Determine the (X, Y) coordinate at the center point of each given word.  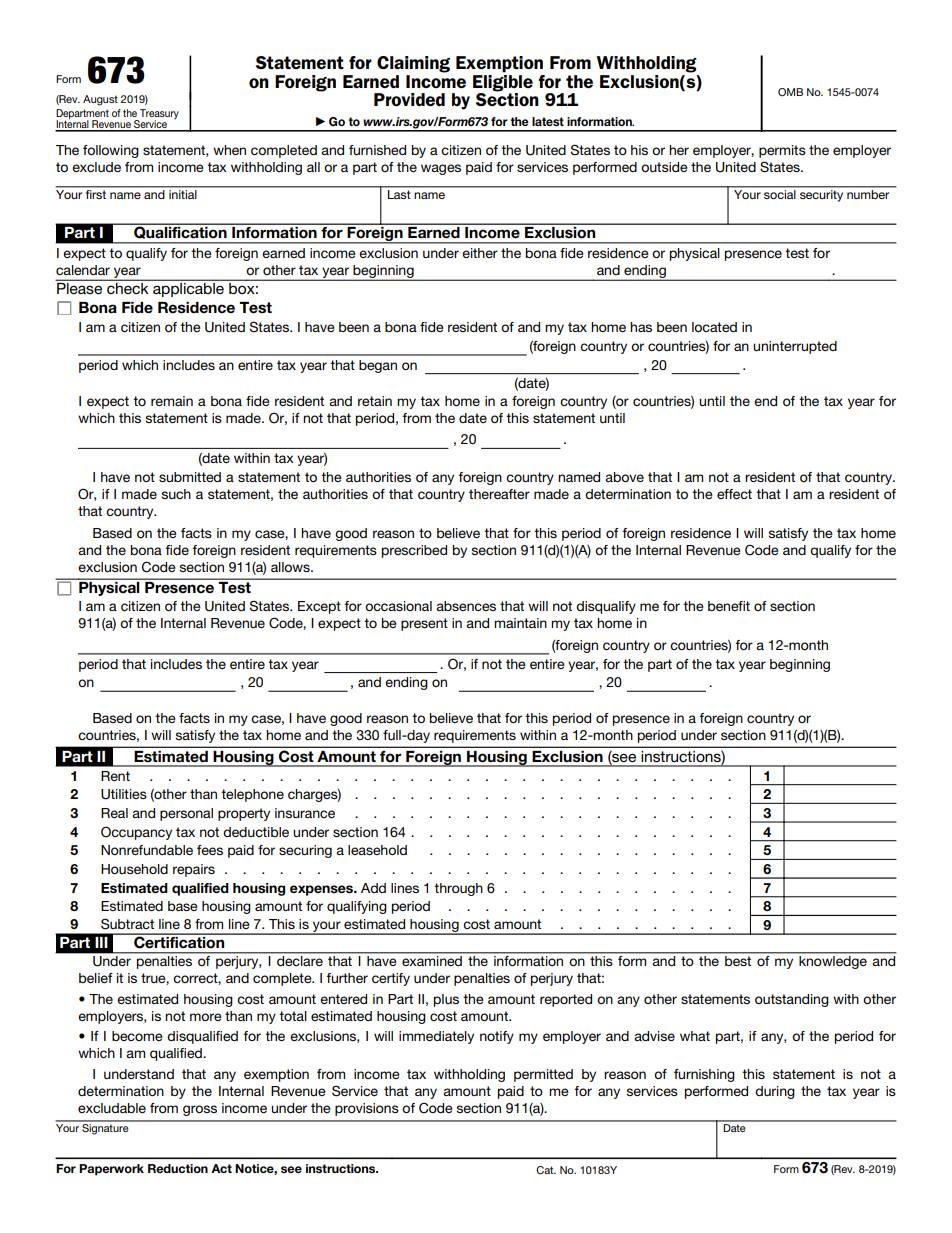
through (458, 889)
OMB (790, 92)
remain (172, 401)
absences (466, 606)
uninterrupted (795, 347)
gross (200, 1110)
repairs (194, 870)
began (378, 366)
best (738, 961)
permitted (543, 1075)
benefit (729, 606)
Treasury (158, 115)
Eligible (503, 82)
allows (291, 567)
